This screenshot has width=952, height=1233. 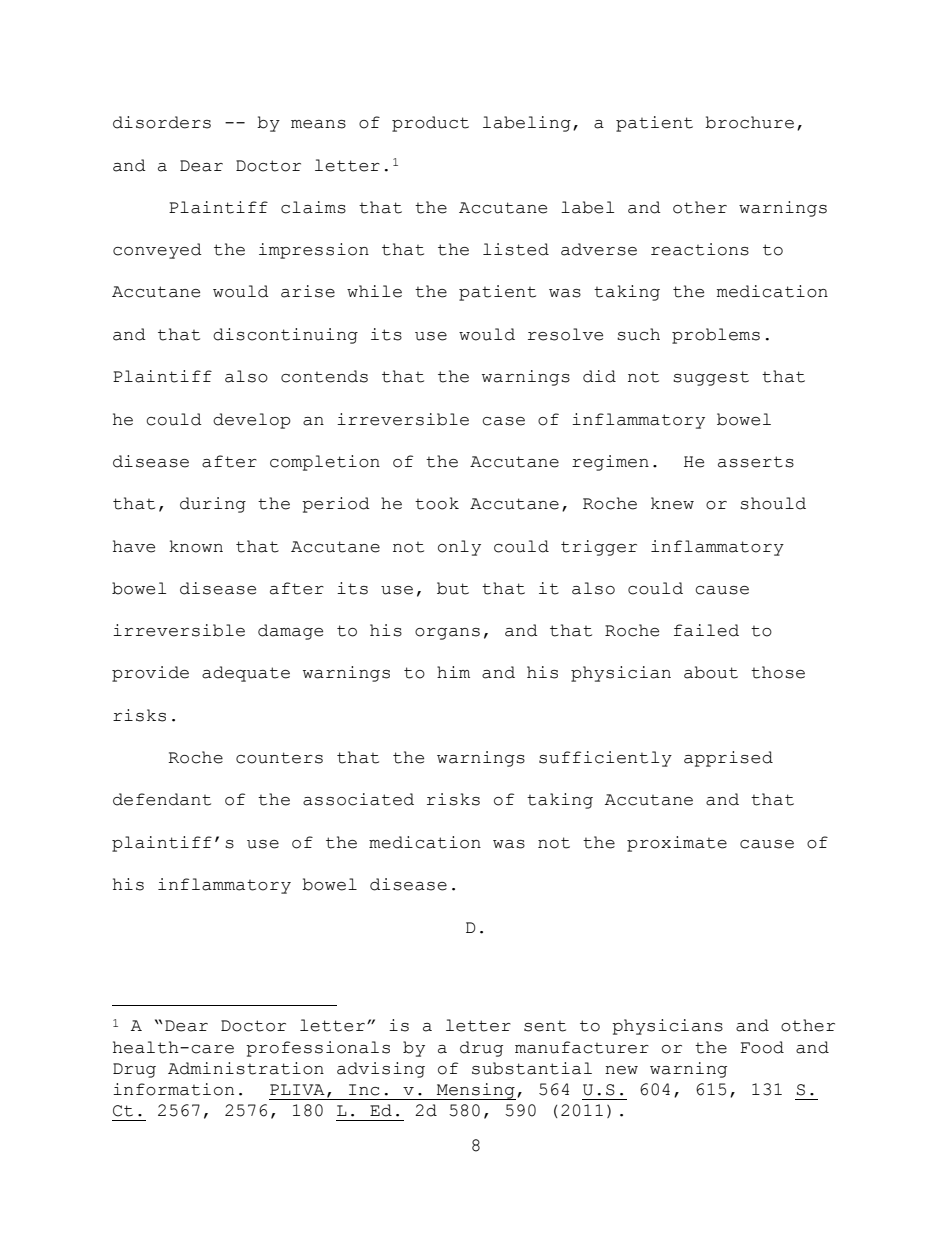 What do you see at coordinates (279, 758) in the screenshot?
I see `counters` at bounding box center [279, 758].
